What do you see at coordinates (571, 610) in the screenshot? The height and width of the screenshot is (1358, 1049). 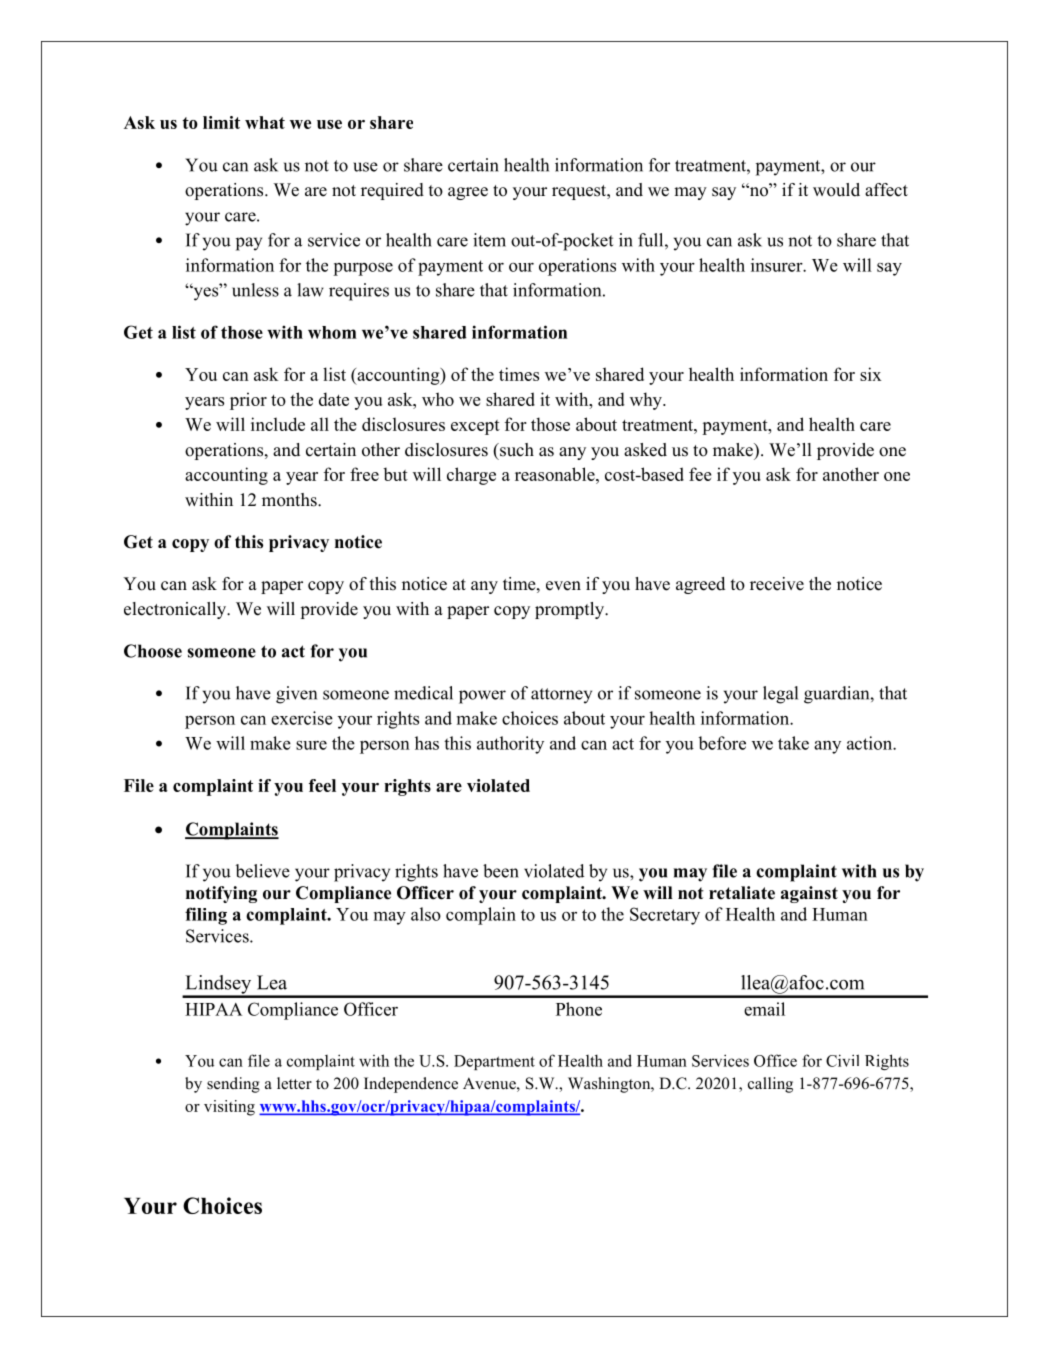 I see `promptly` at bounding box center [571, 610].
